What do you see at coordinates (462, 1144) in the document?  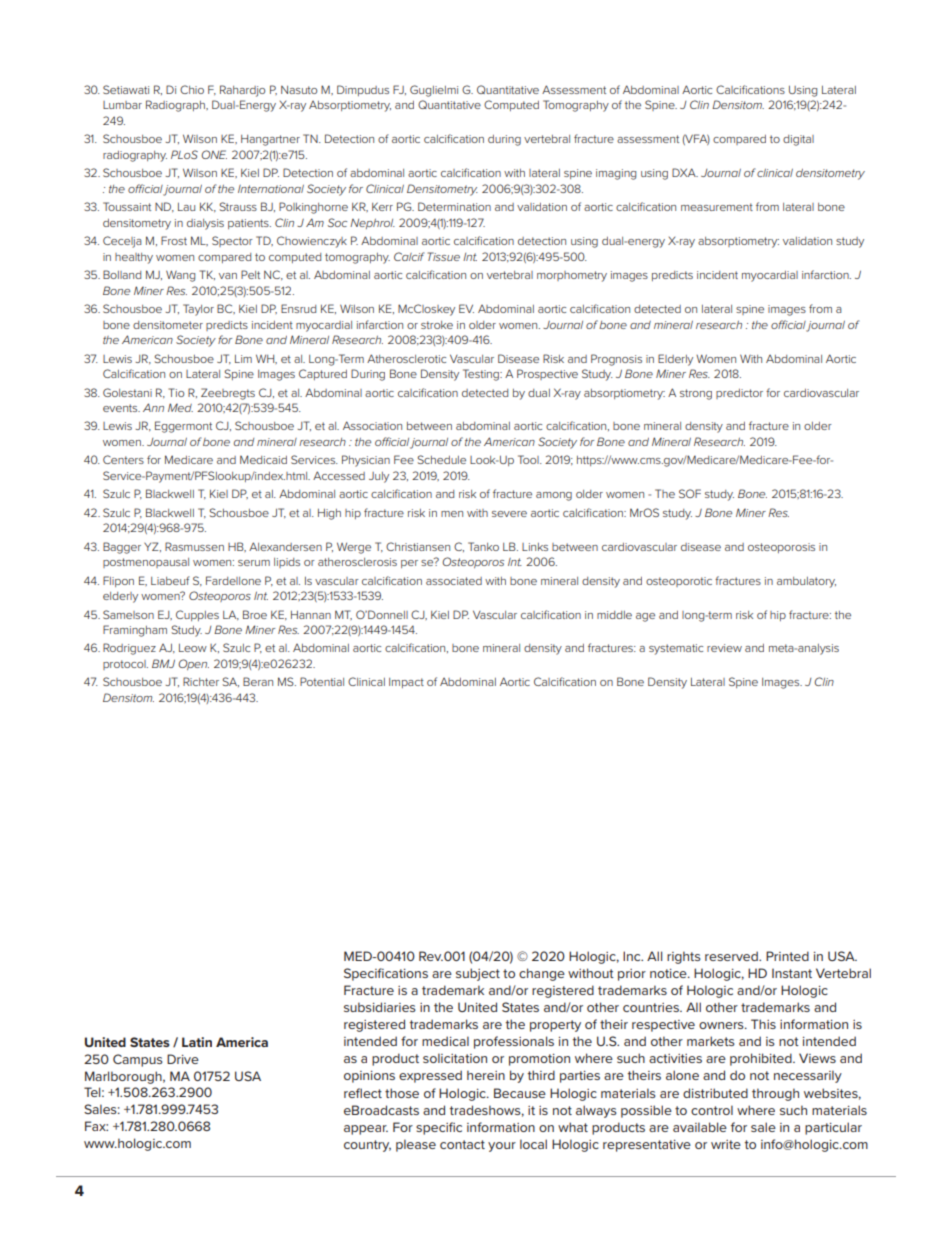 I see `contact` at bounding box center [462, 1144].
